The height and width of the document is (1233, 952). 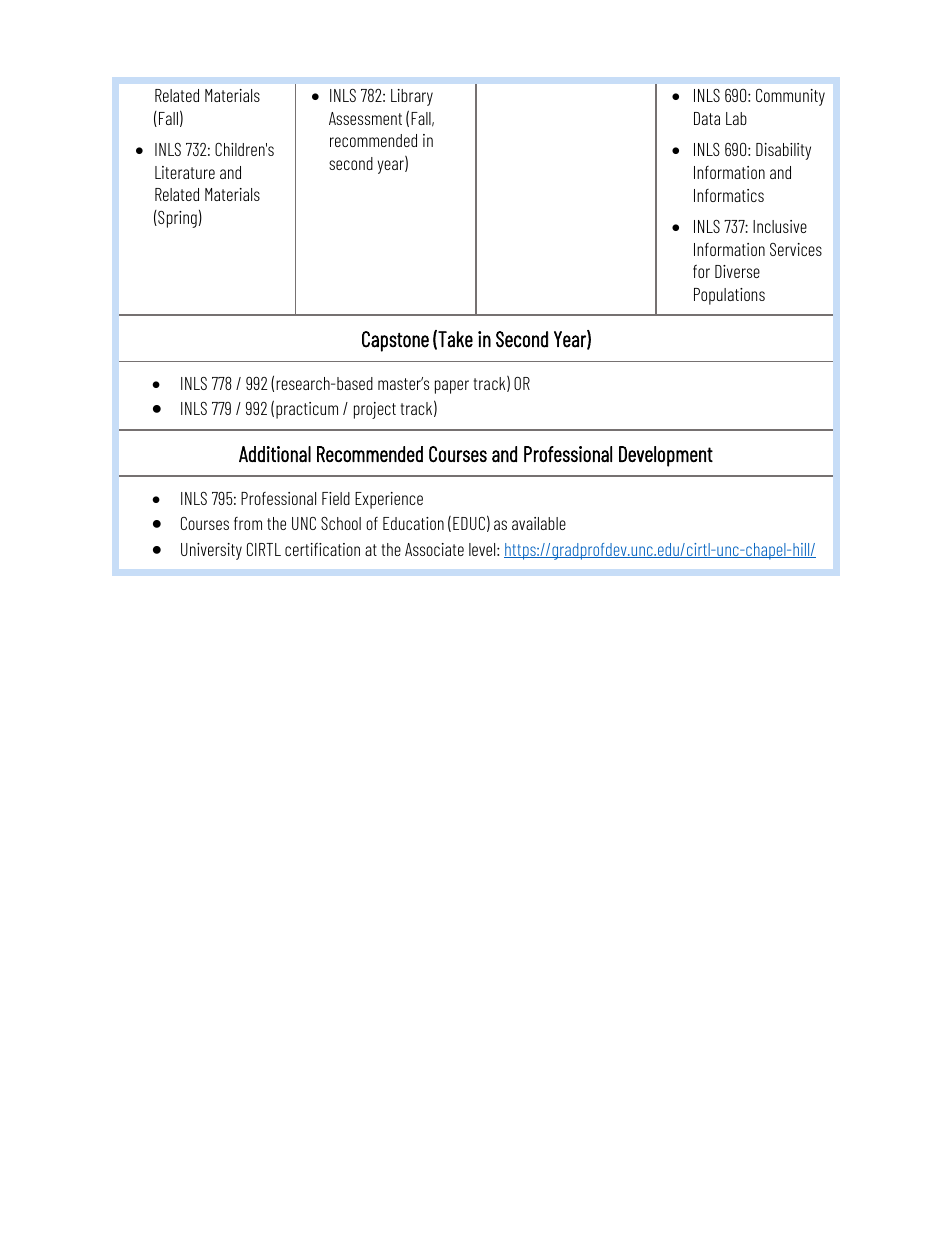 What do you see at coordinates (796, 249) in the document?
I see `Services` at bounding box center [796, 249].
